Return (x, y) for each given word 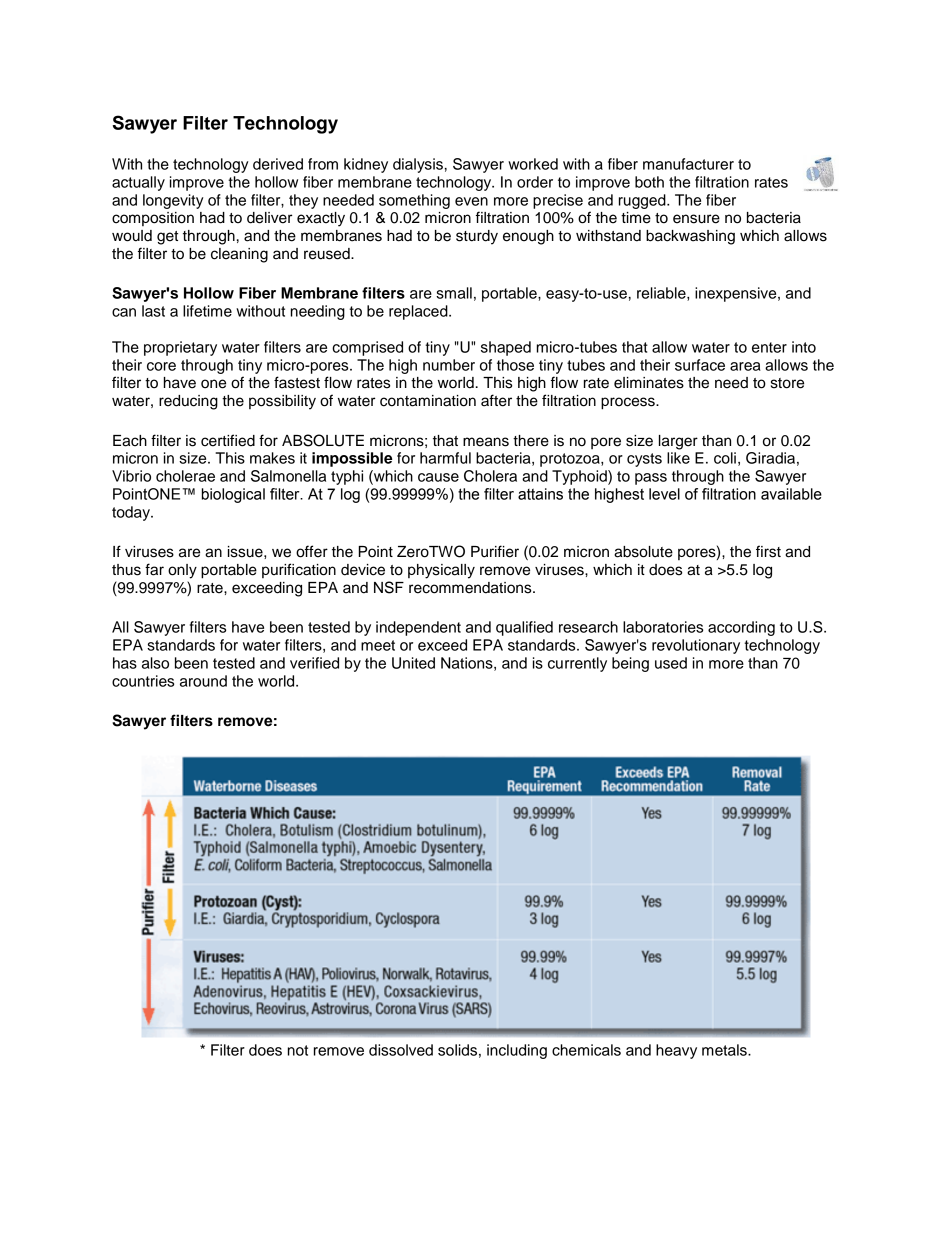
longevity (173, 201)
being (630, 664)
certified (228, 440)
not (298, 1050)
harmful (445, 458)
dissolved (401, 1050)
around (203, 681)
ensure (696, 219)
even (471, 201)
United (413, 663)
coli (725, 458)
